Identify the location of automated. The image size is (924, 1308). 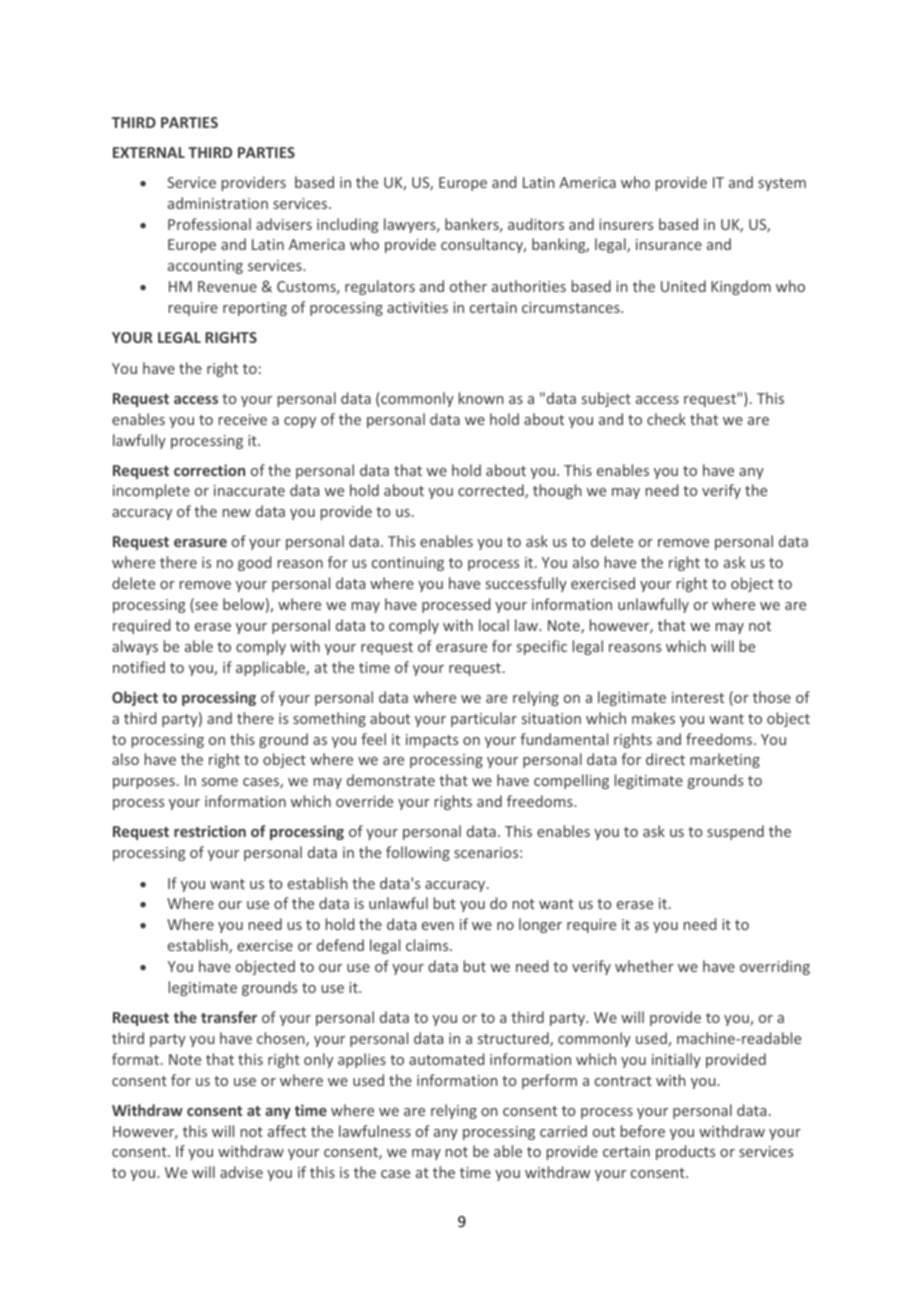
(446, 1059).
